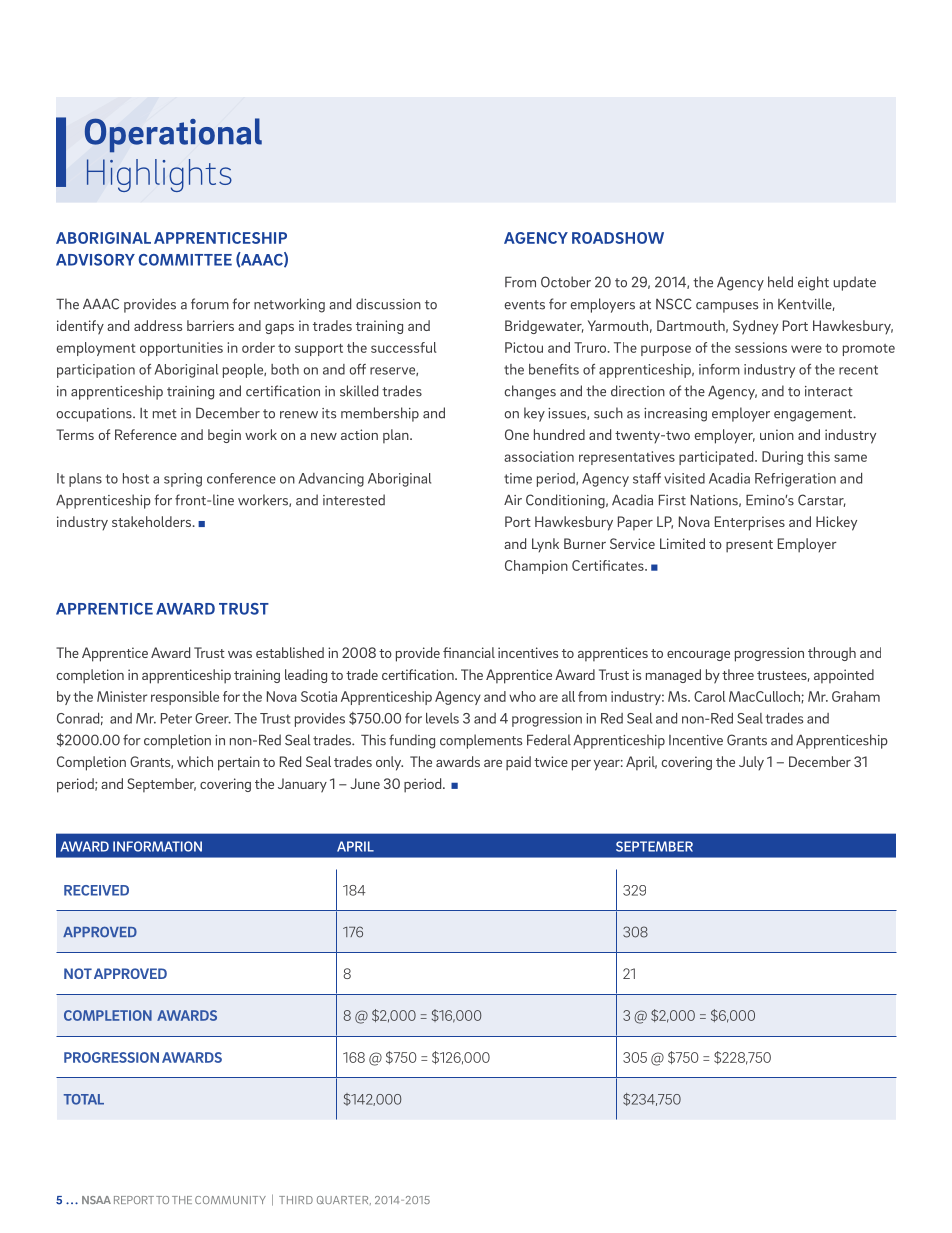  I want to click on Refrigeration, so click(795, 480).
